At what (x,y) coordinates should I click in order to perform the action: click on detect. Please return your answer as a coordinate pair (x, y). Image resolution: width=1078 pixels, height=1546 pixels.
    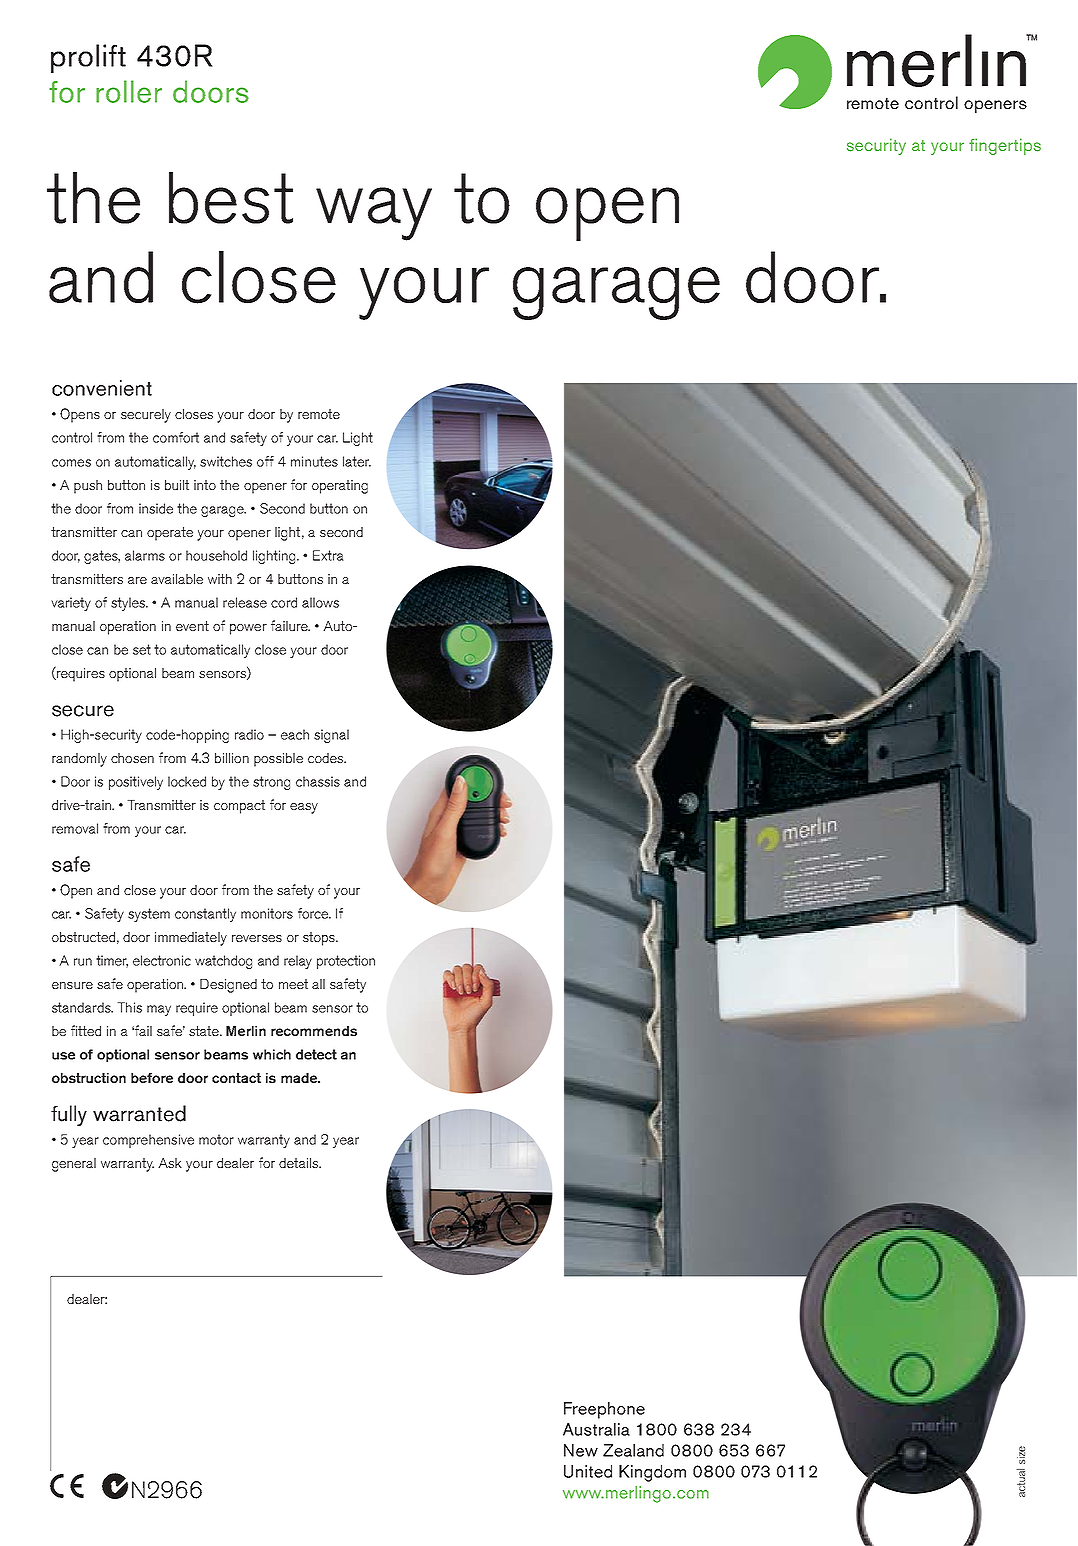
    Looking at the image, I should click on (316, 1054).
